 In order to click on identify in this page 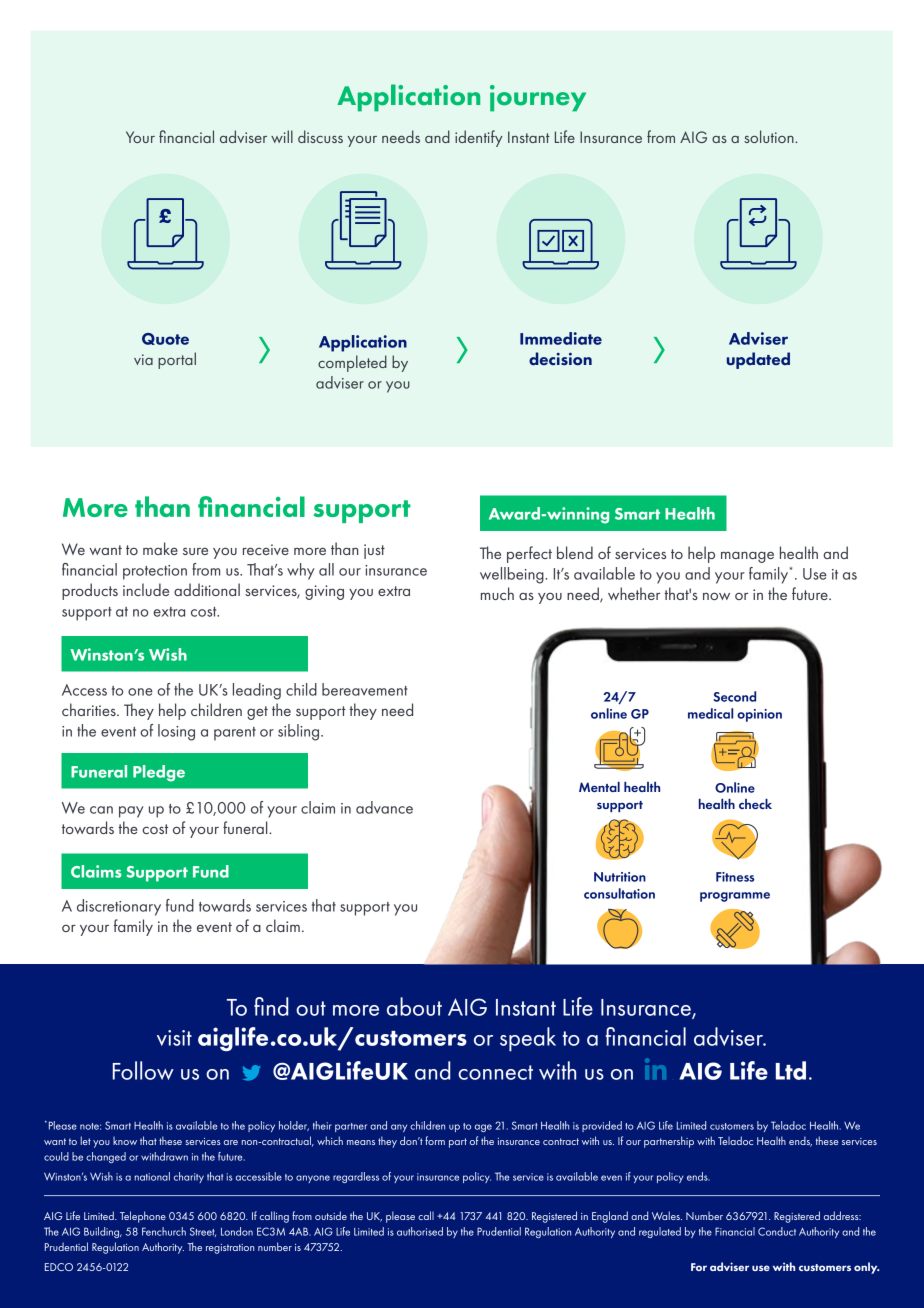, I will do `click(479, 138)`.
